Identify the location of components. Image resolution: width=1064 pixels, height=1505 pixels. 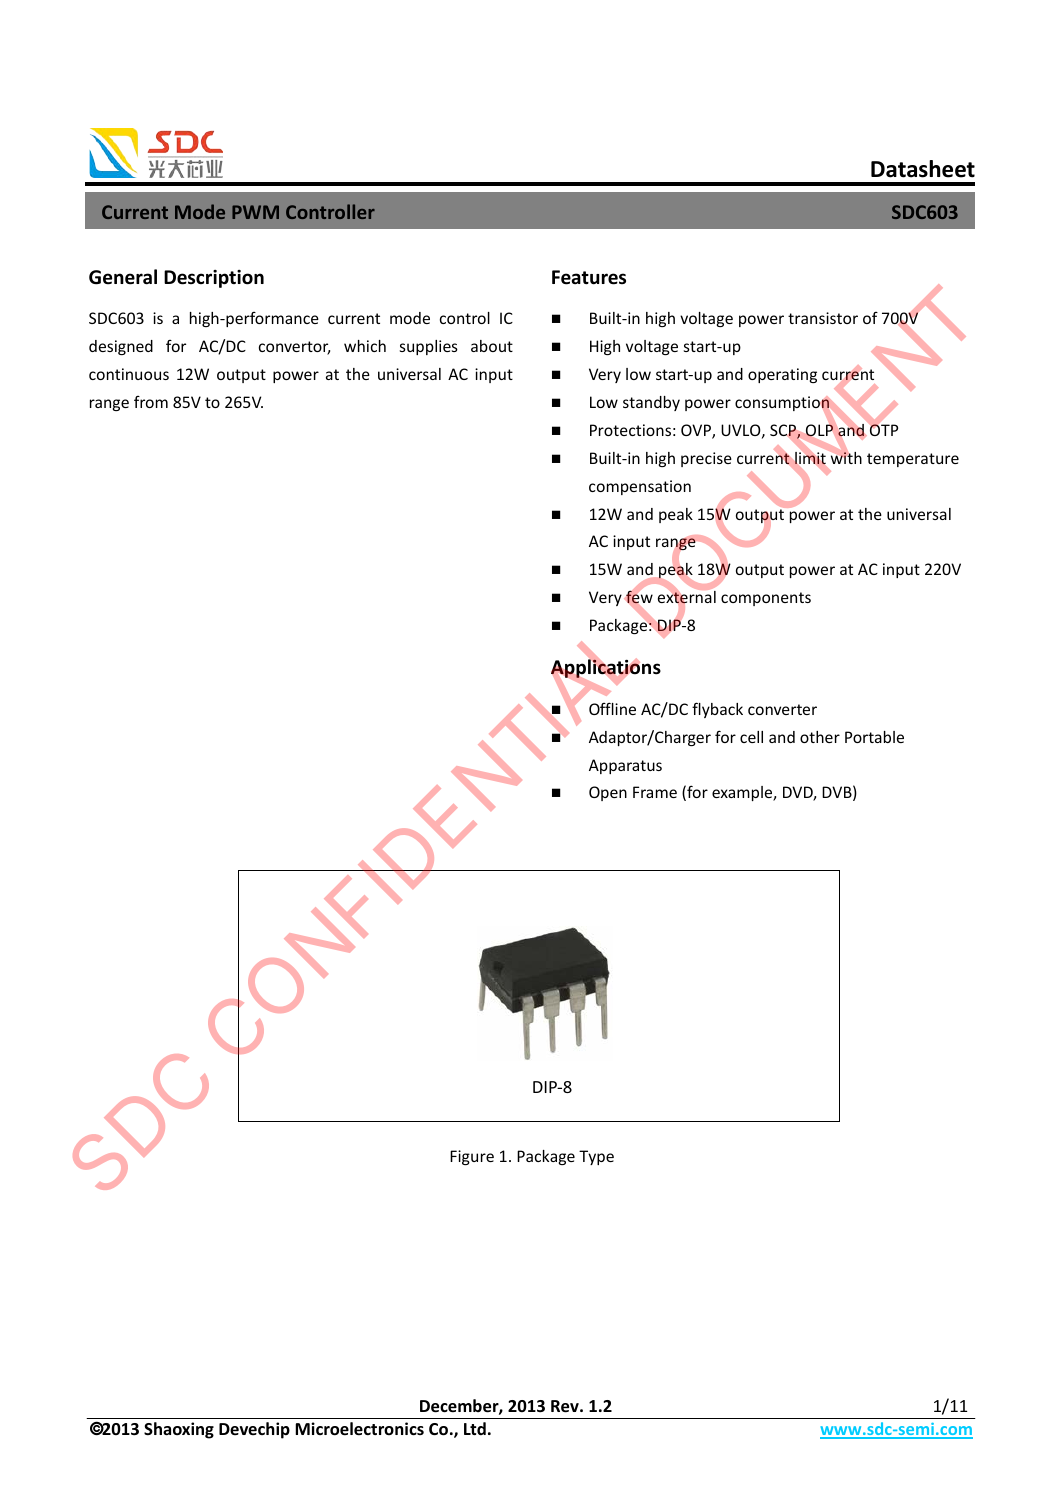
(766, 599).
